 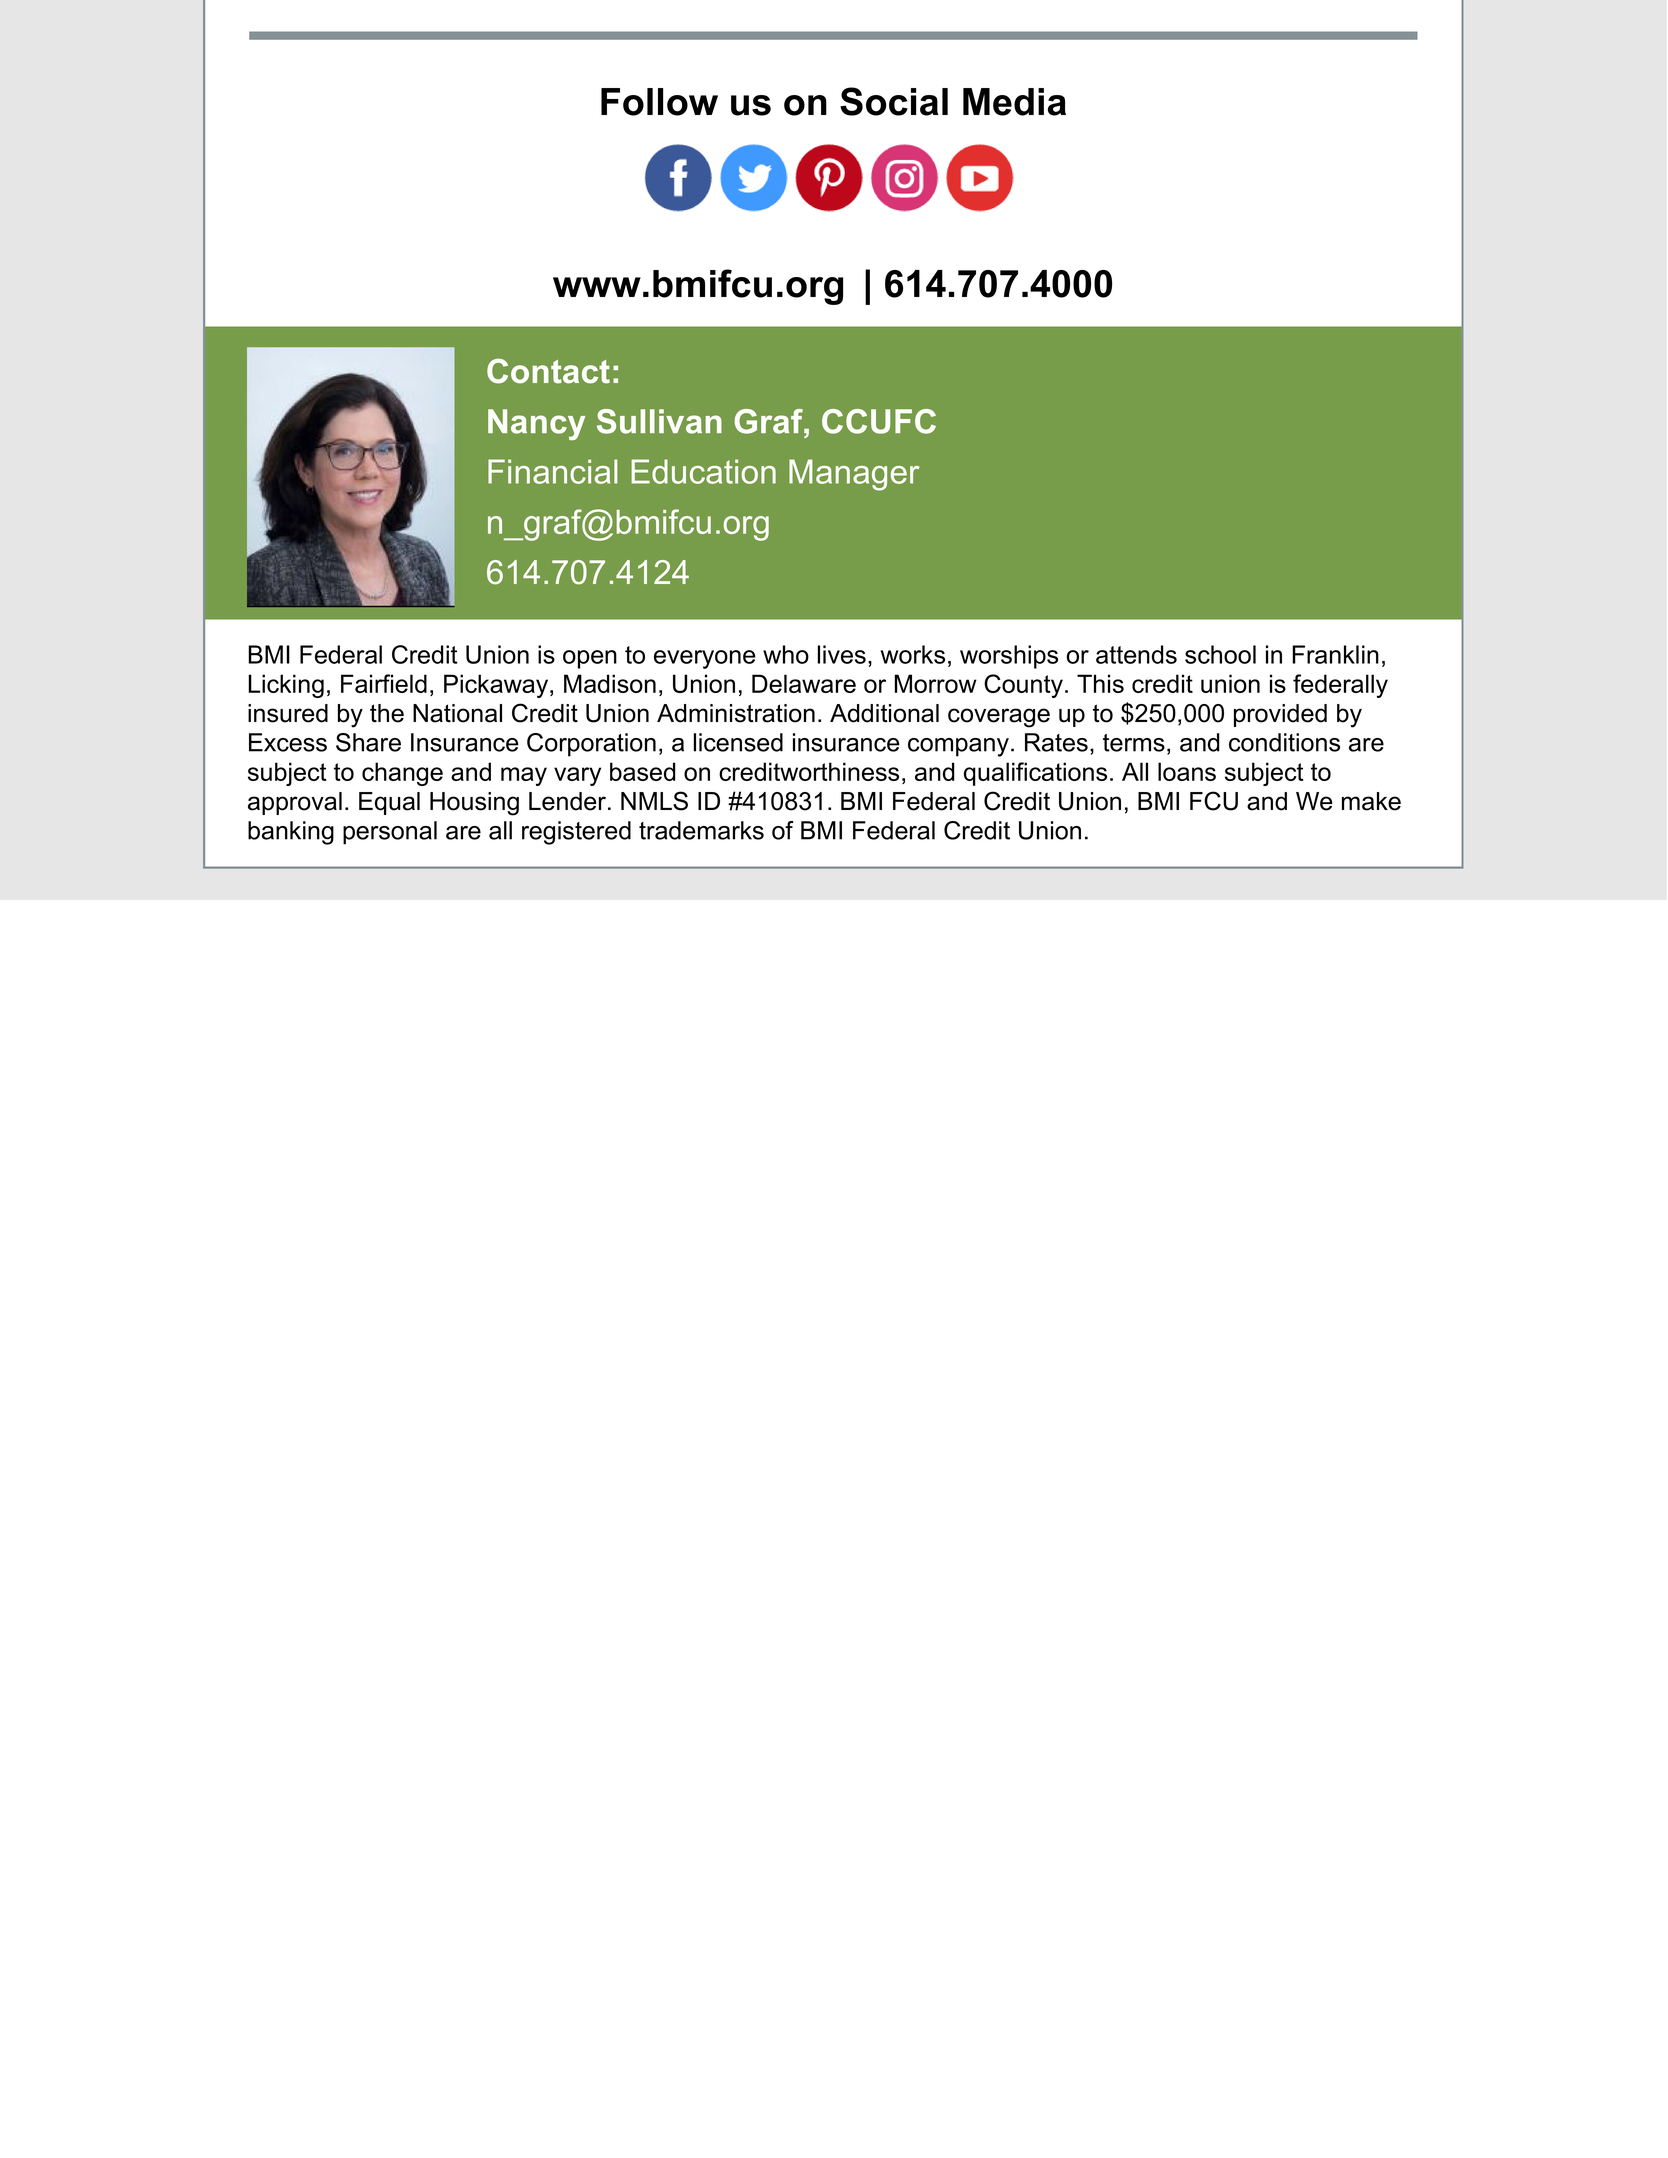 I want to click on trademarks, so click(x=701, y=830).
